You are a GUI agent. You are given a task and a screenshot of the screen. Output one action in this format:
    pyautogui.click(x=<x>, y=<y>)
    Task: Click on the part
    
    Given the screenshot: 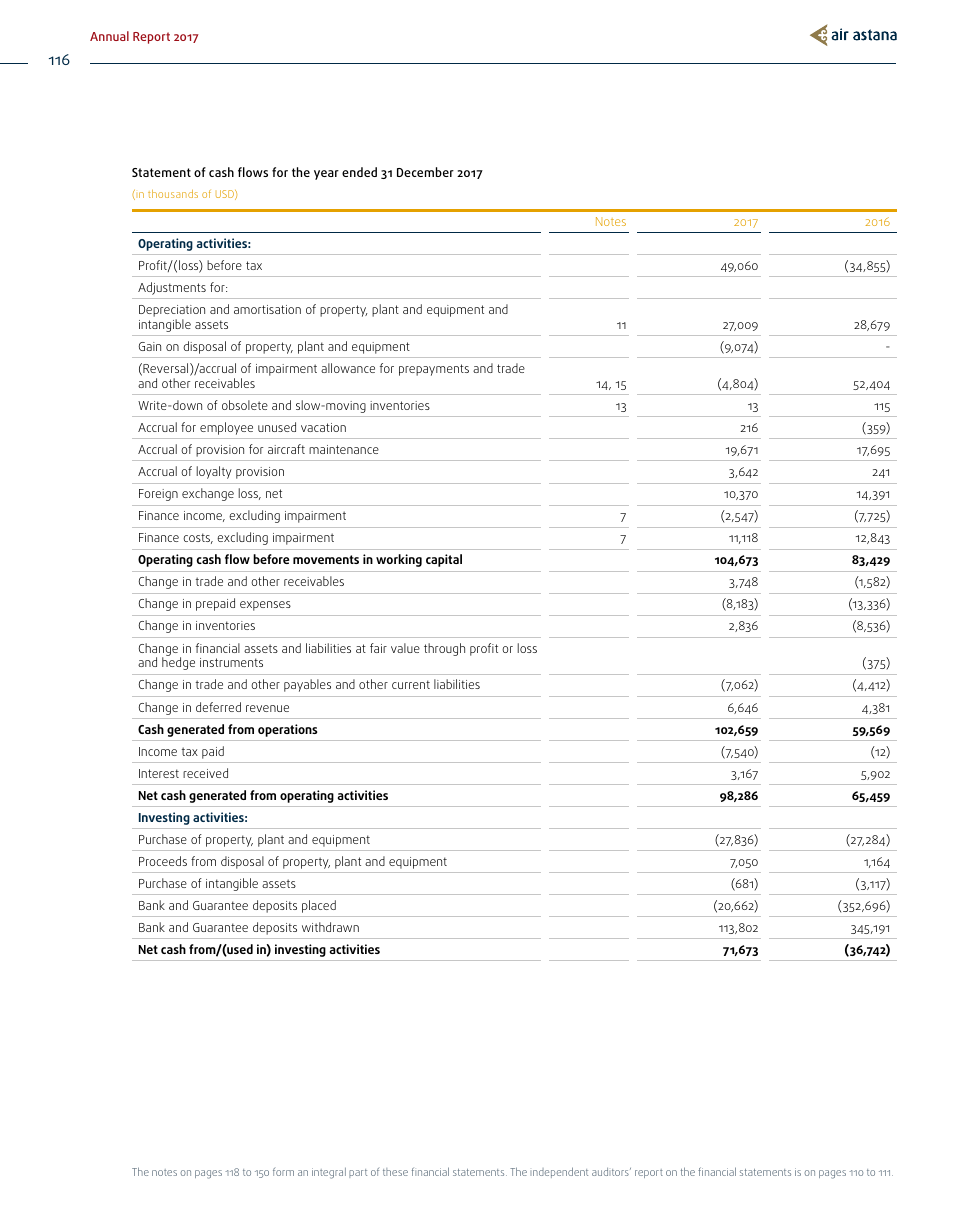 What is the action you would take?
    pyautogui.click(x=358, y=1173)
